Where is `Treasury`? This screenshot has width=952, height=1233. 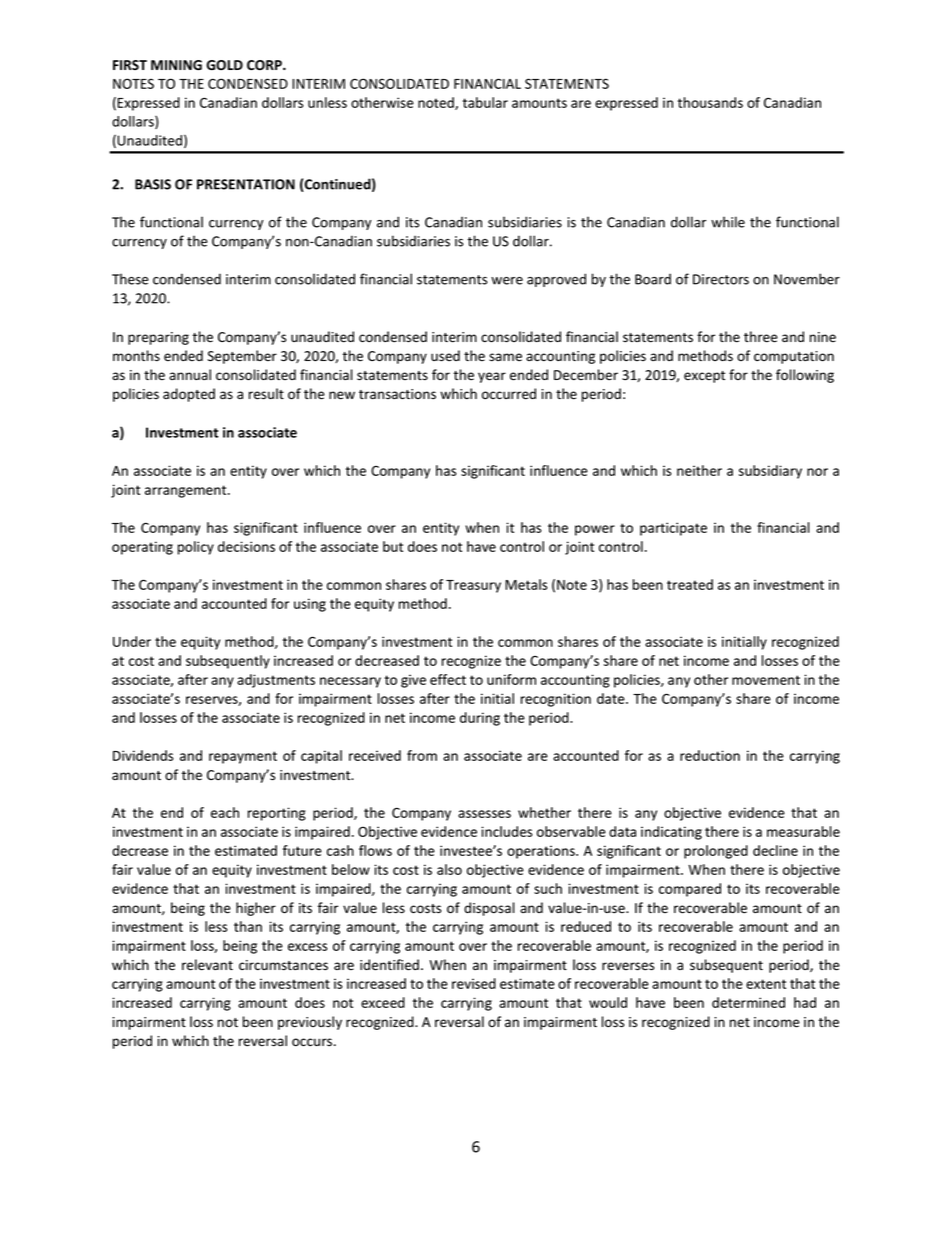
Treasury is located at coordinates (473, 586).
